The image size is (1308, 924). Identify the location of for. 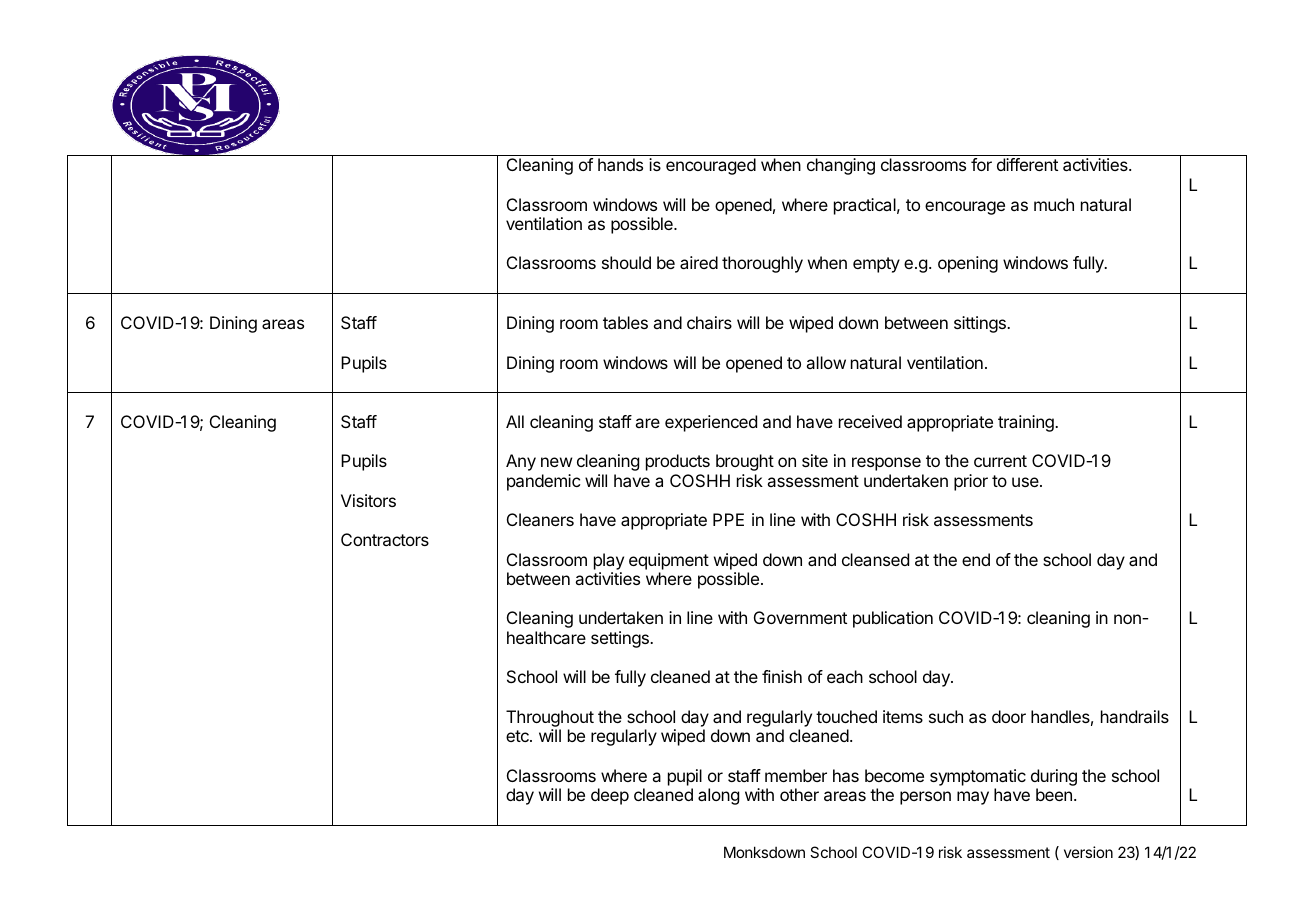
(981, 164).
